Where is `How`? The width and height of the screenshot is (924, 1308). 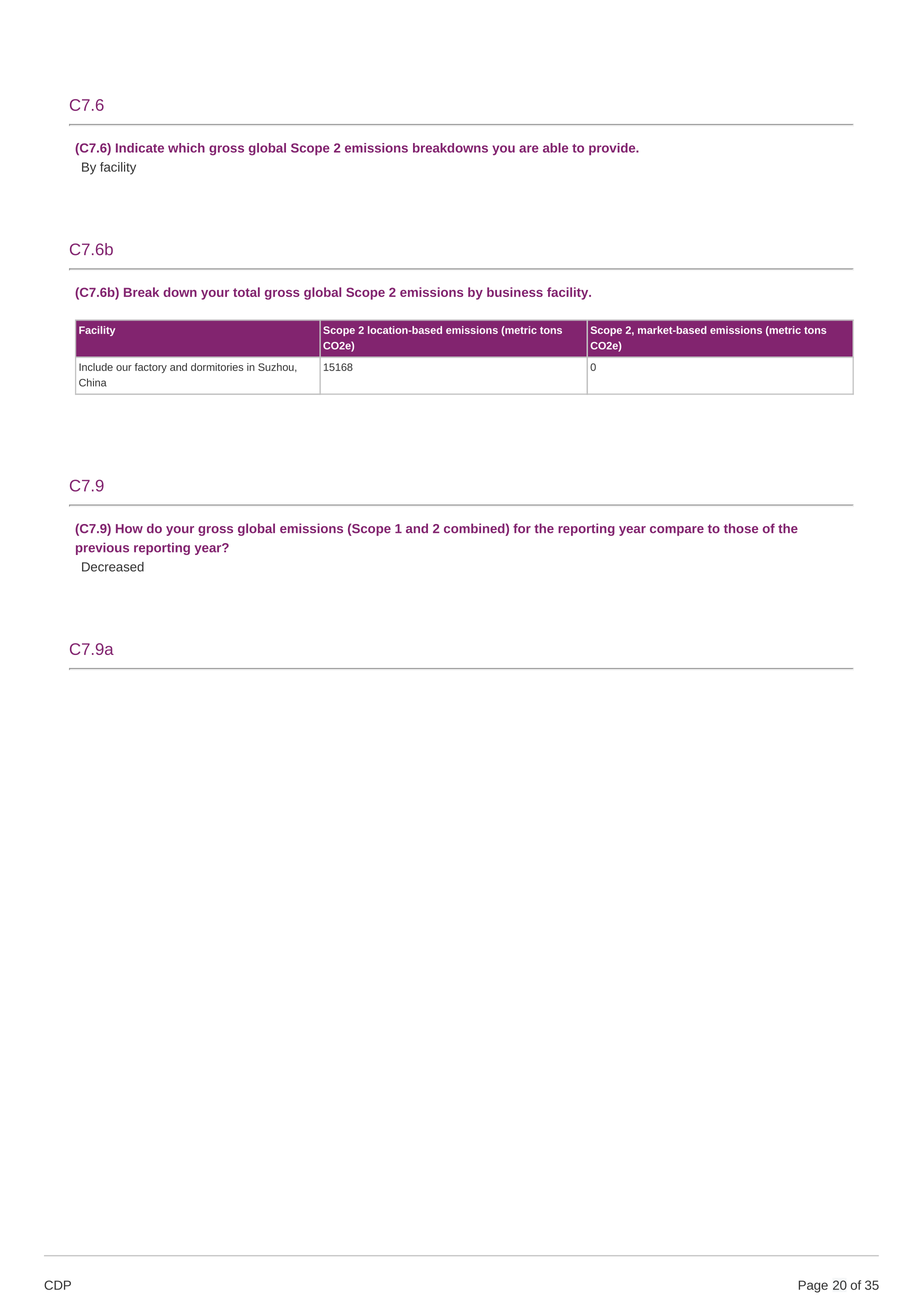 How is located at coordinates (129, 528).
